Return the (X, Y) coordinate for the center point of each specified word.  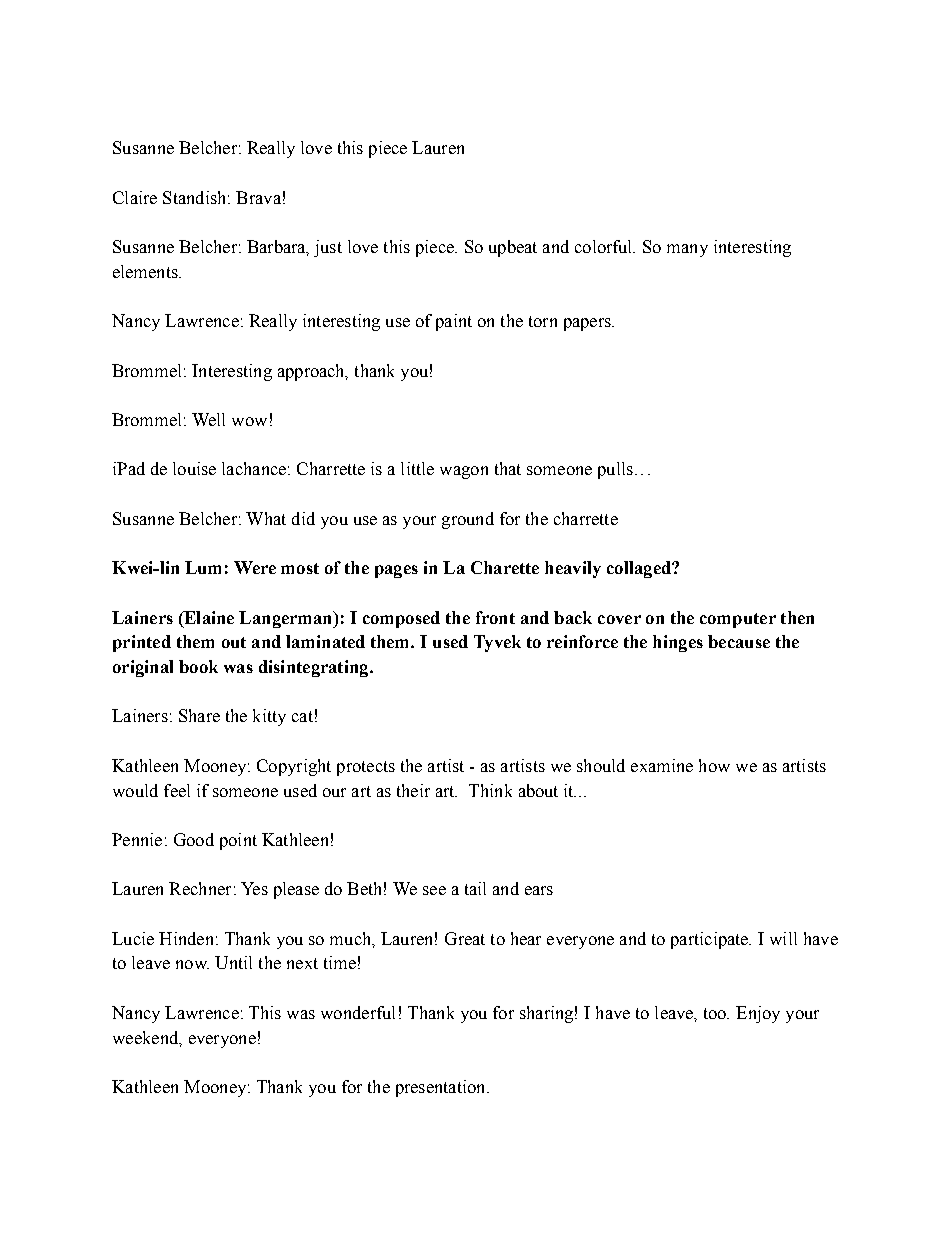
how (714, 765)
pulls (615, 470)
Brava (258, 197)
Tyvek (497, 643)
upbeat (513, 248)
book (198, 666)
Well (208, 419)
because (739, 641)
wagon (464, 472)
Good (194, 839)
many (687, 250)
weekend (147, 1038)
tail (475, 888)
